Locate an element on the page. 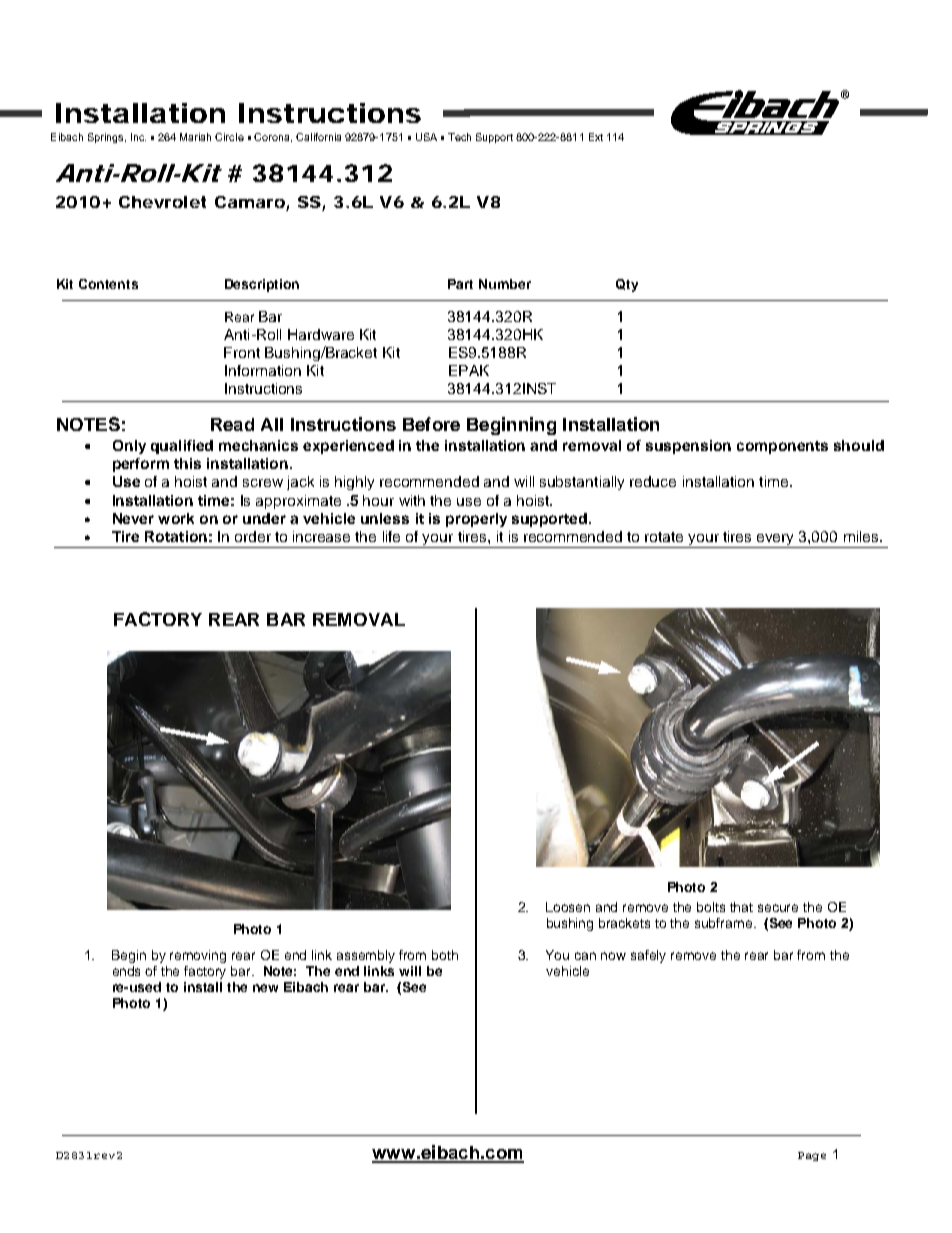 The image size is (952, 1233). Mariah is located at coordinates (195, 137).
